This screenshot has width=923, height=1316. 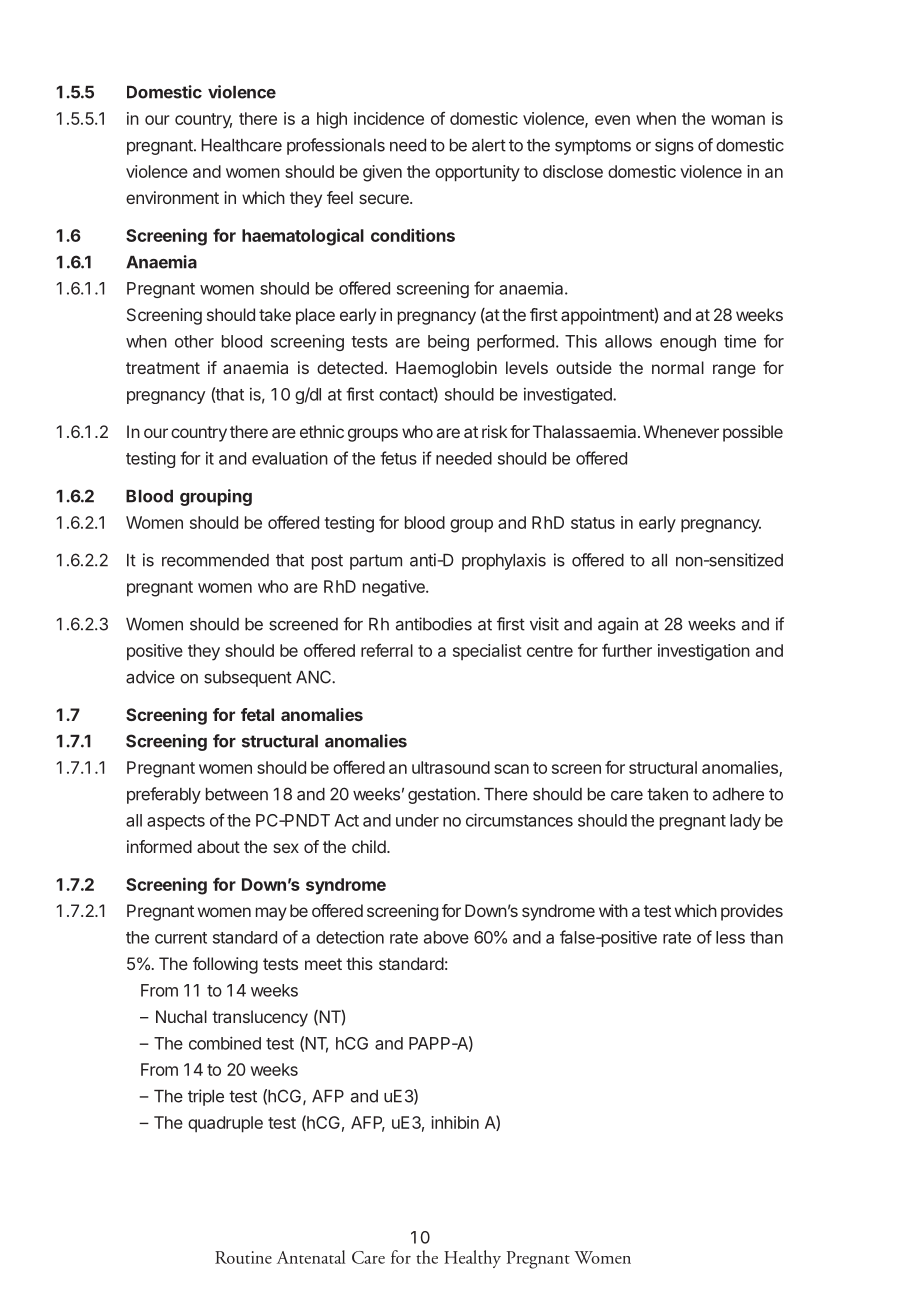 I want to click on inhibin, so click(x=455, y=1122).
